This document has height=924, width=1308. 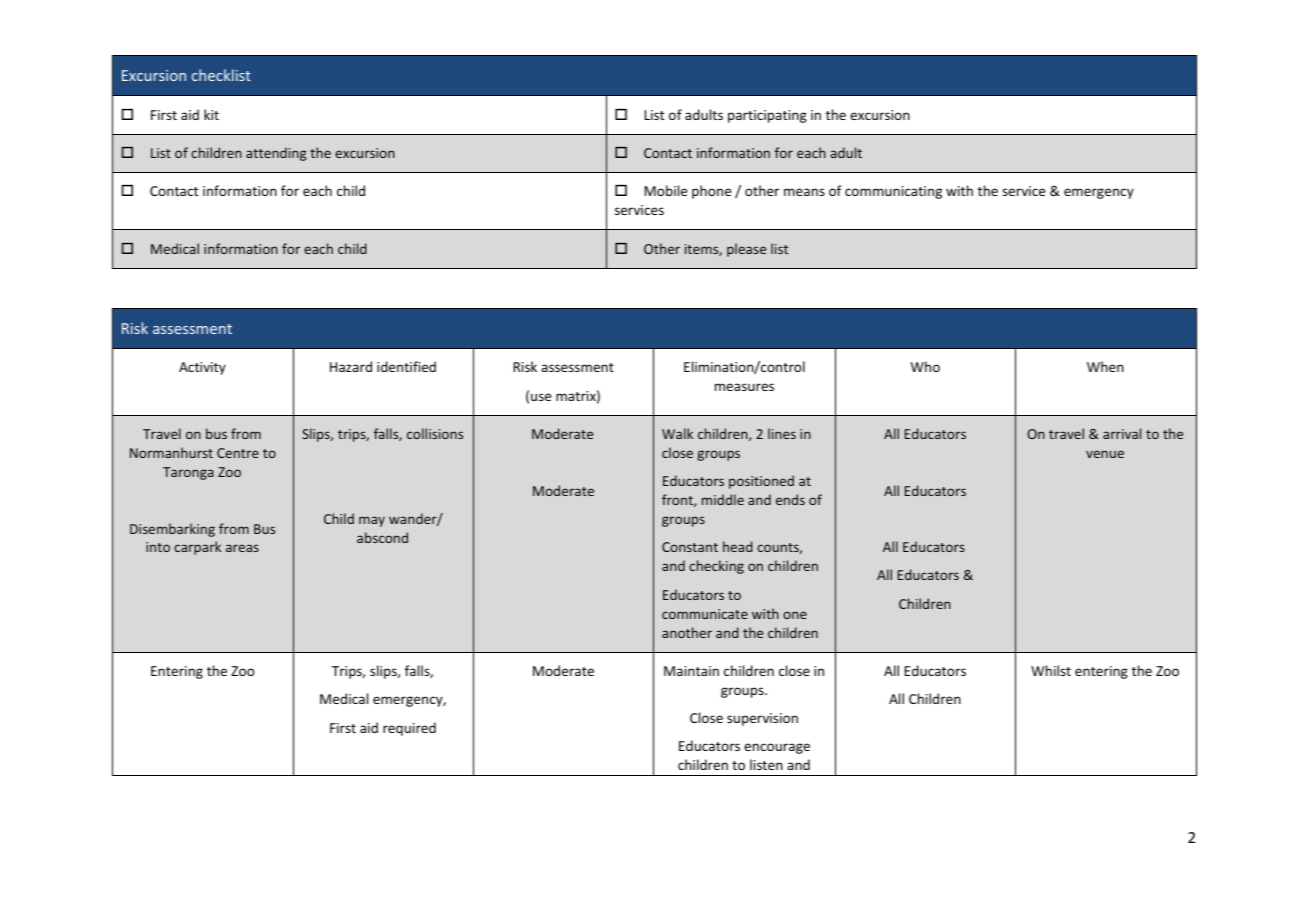 I want to click on Walk, so click(x=677, y=433).
